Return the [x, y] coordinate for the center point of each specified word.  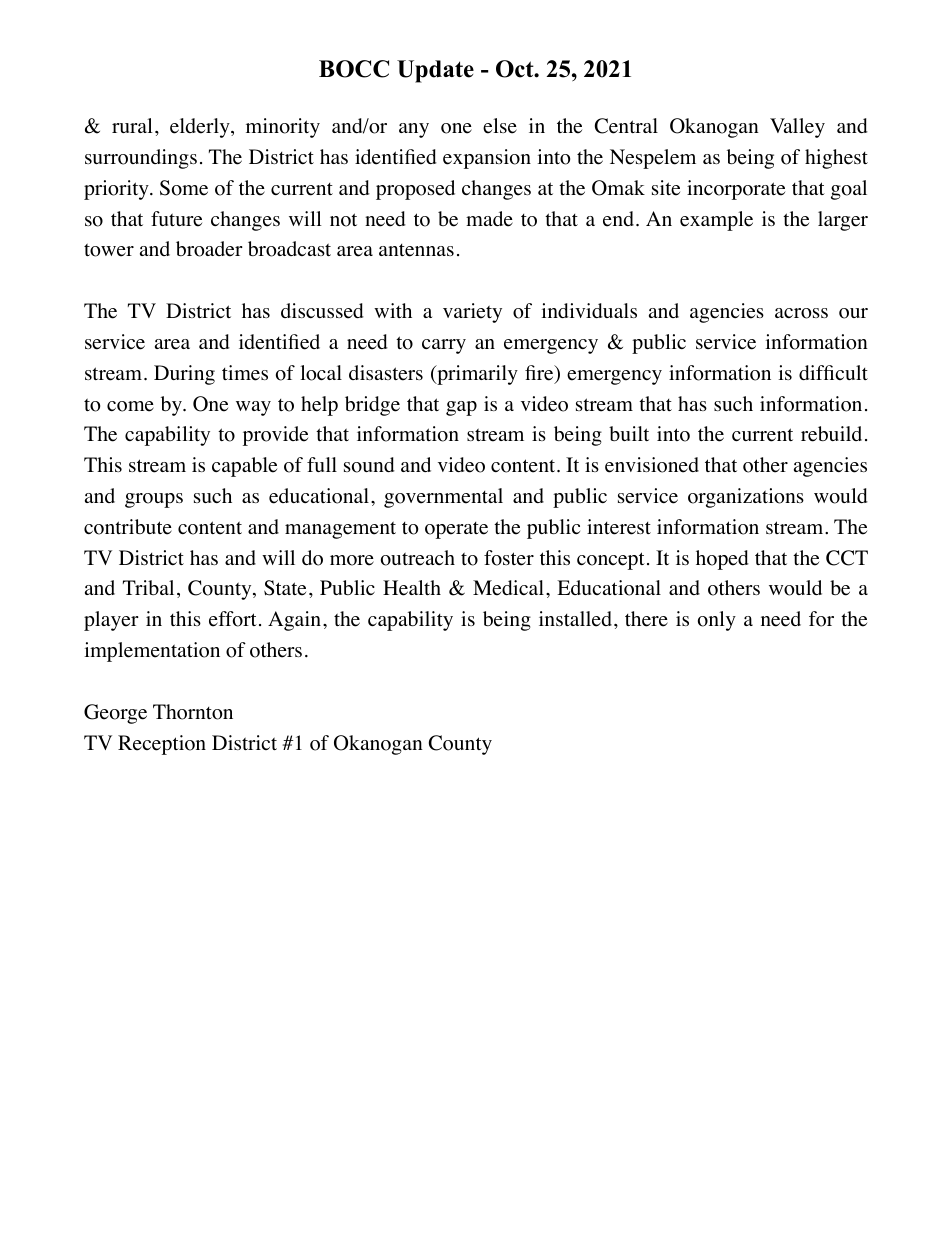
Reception [162, 745]
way [253, 408]
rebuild [831, 434]
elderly [201, 128]
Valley [797, 128]
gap [461, 408]
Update [435, 71]
